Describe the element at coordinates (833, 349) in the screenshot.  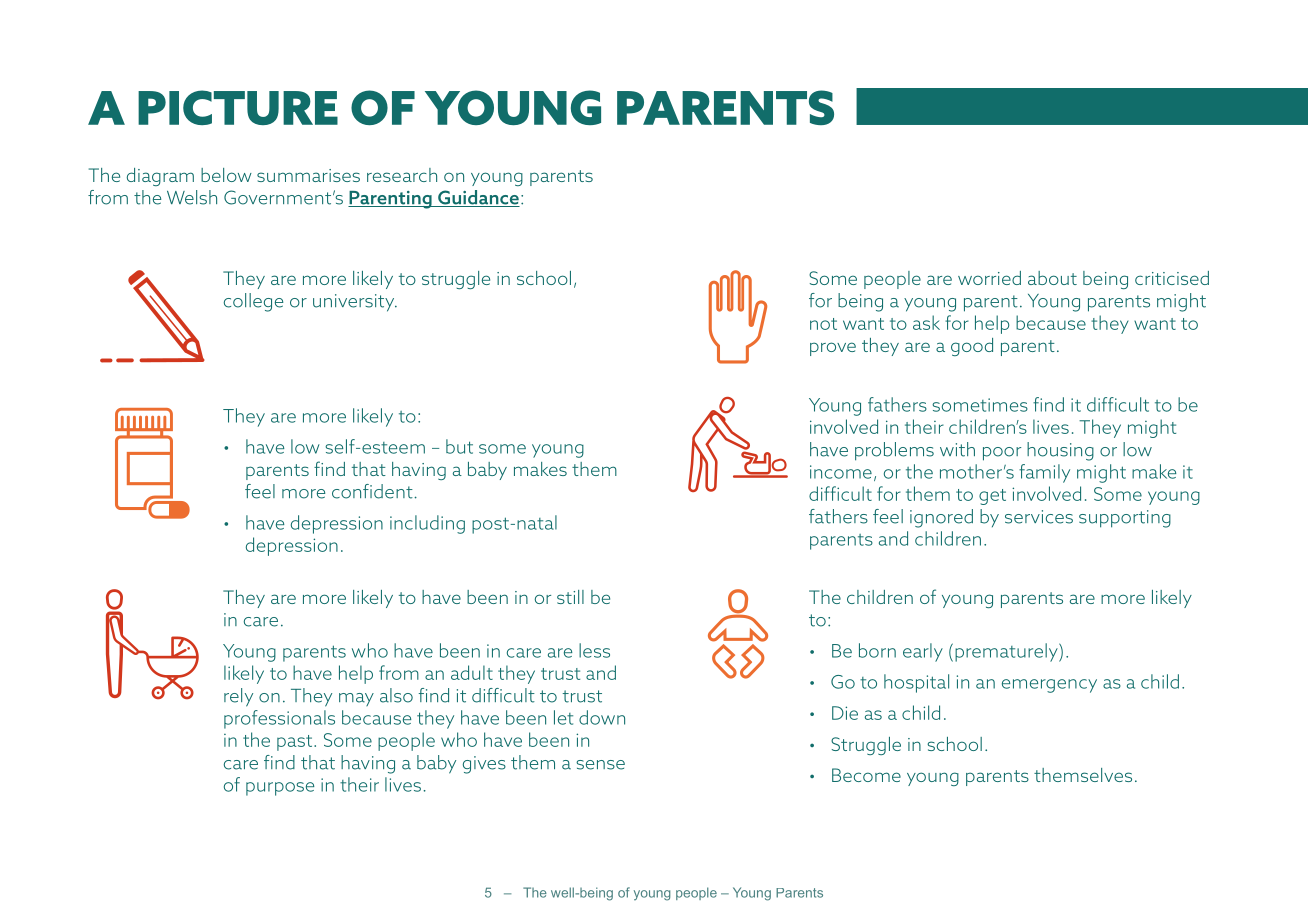
I see `prove` at that location.
